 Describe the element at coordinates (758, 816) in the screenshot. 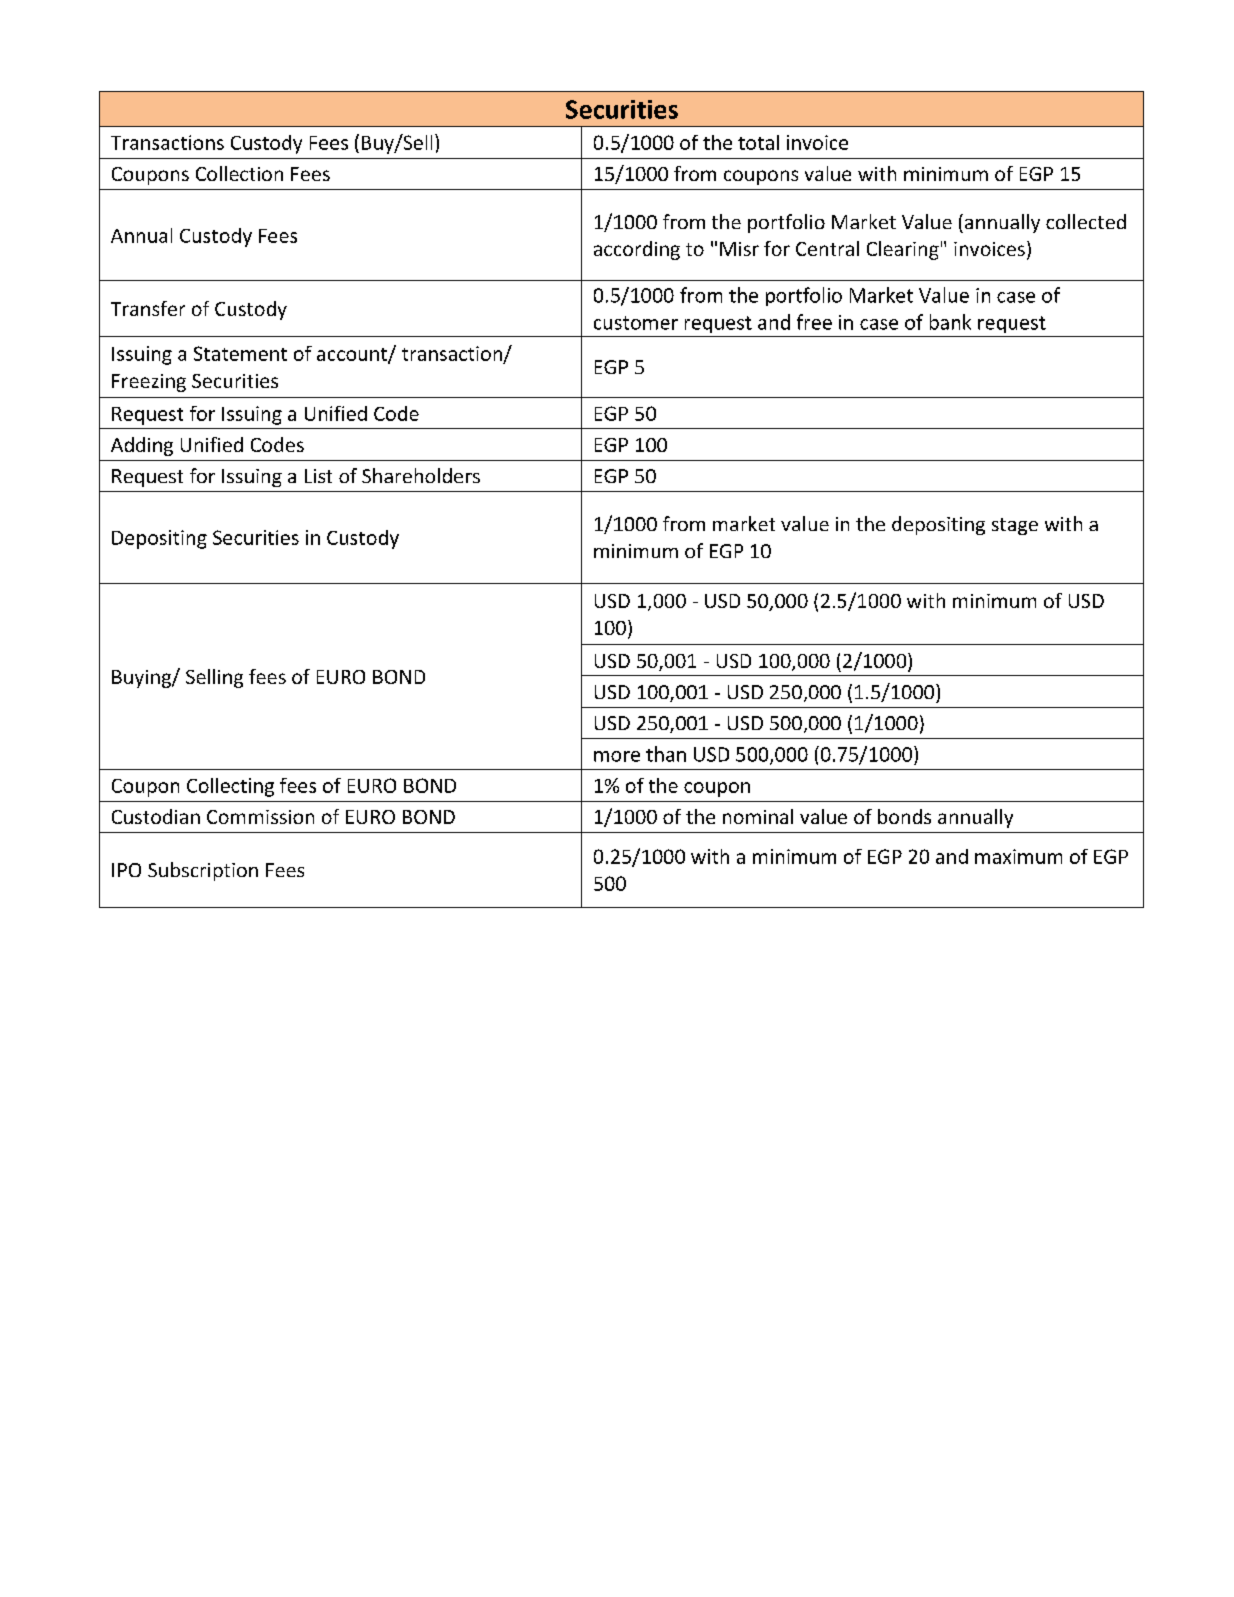

I see `nominal` at that location.
